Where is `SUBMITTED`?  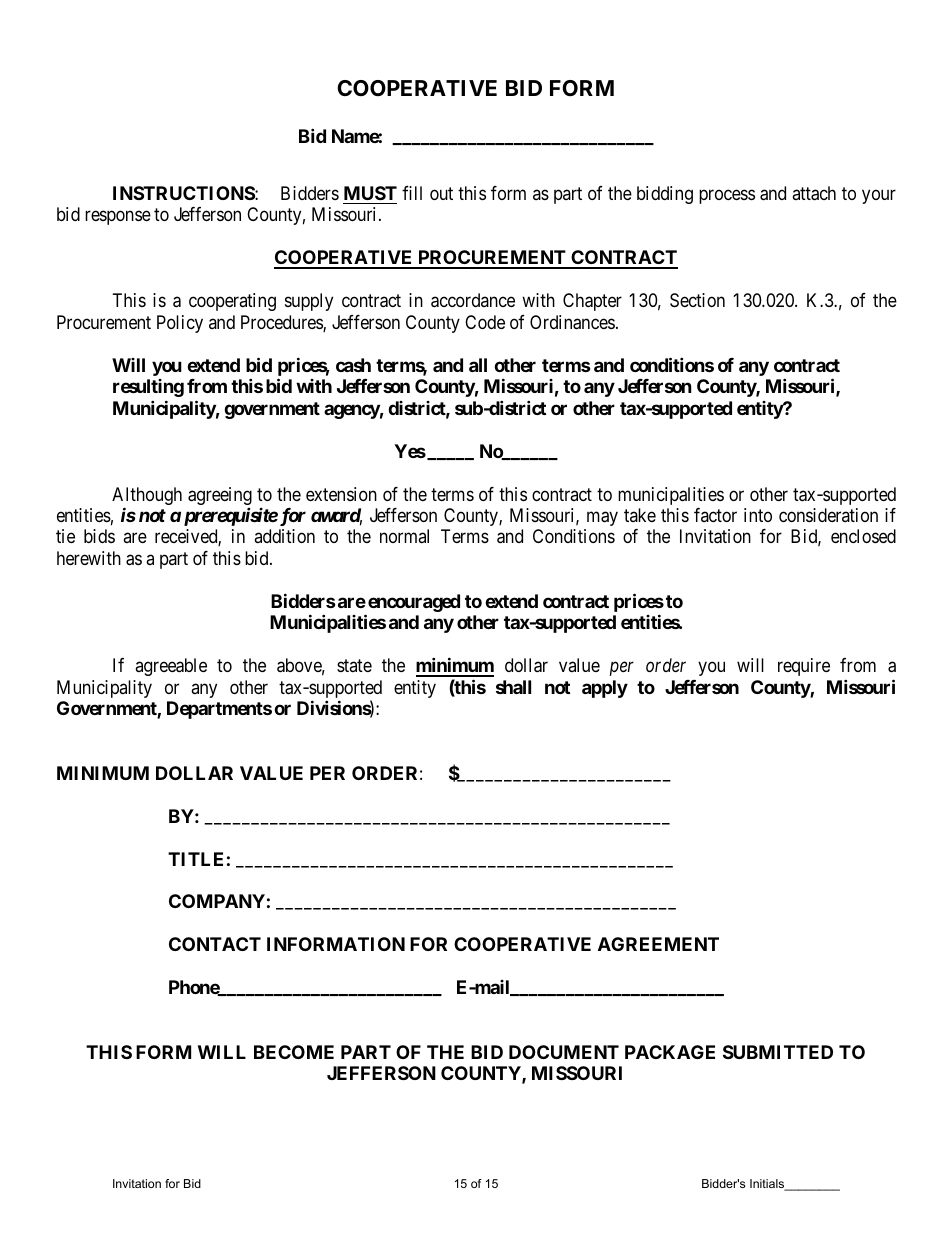 SUBMITTED is located at coordinates (778, 1052).
